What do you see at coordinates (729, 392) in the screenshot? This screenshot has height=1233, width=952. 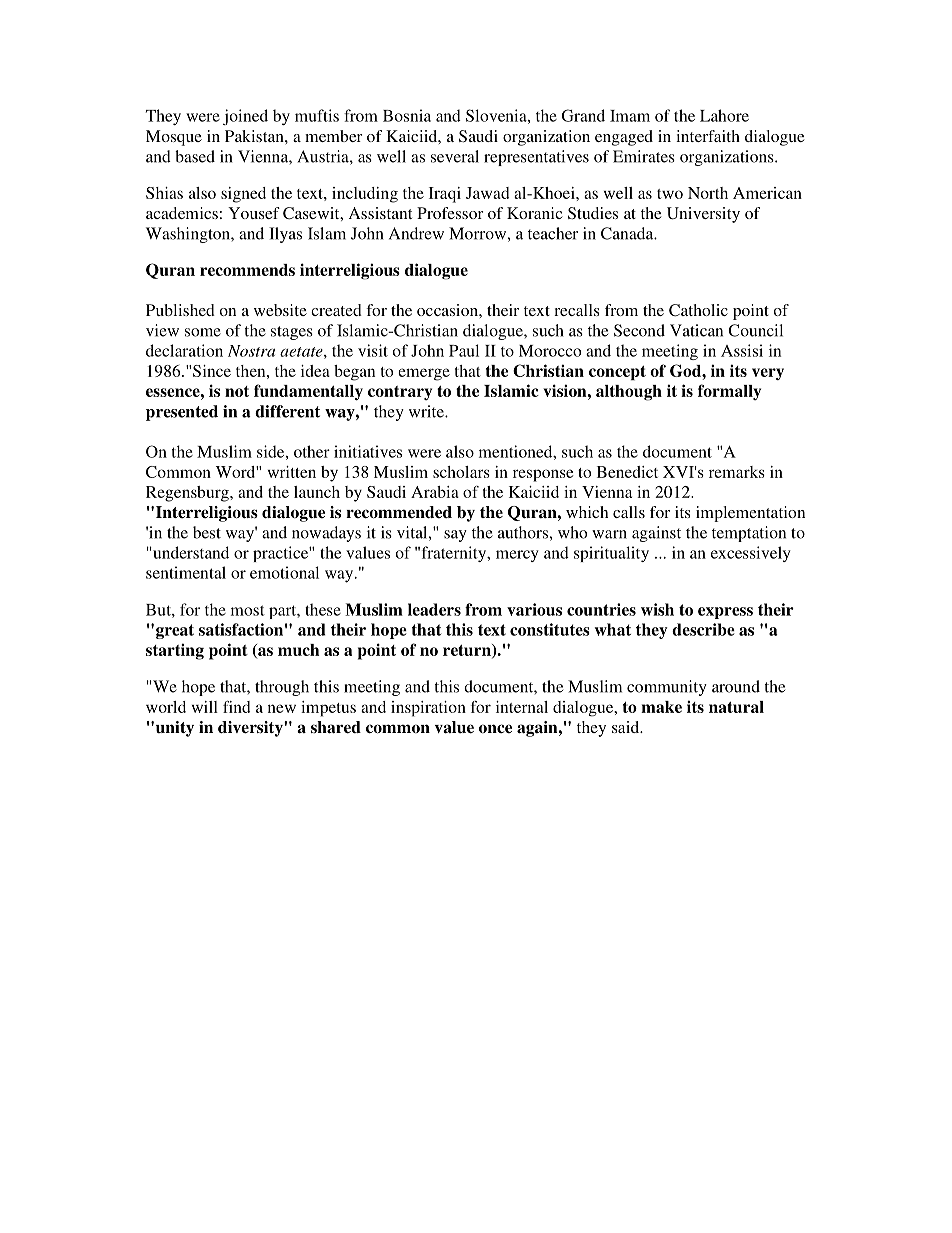 I see `formally` at bounding box center [729, 392].
